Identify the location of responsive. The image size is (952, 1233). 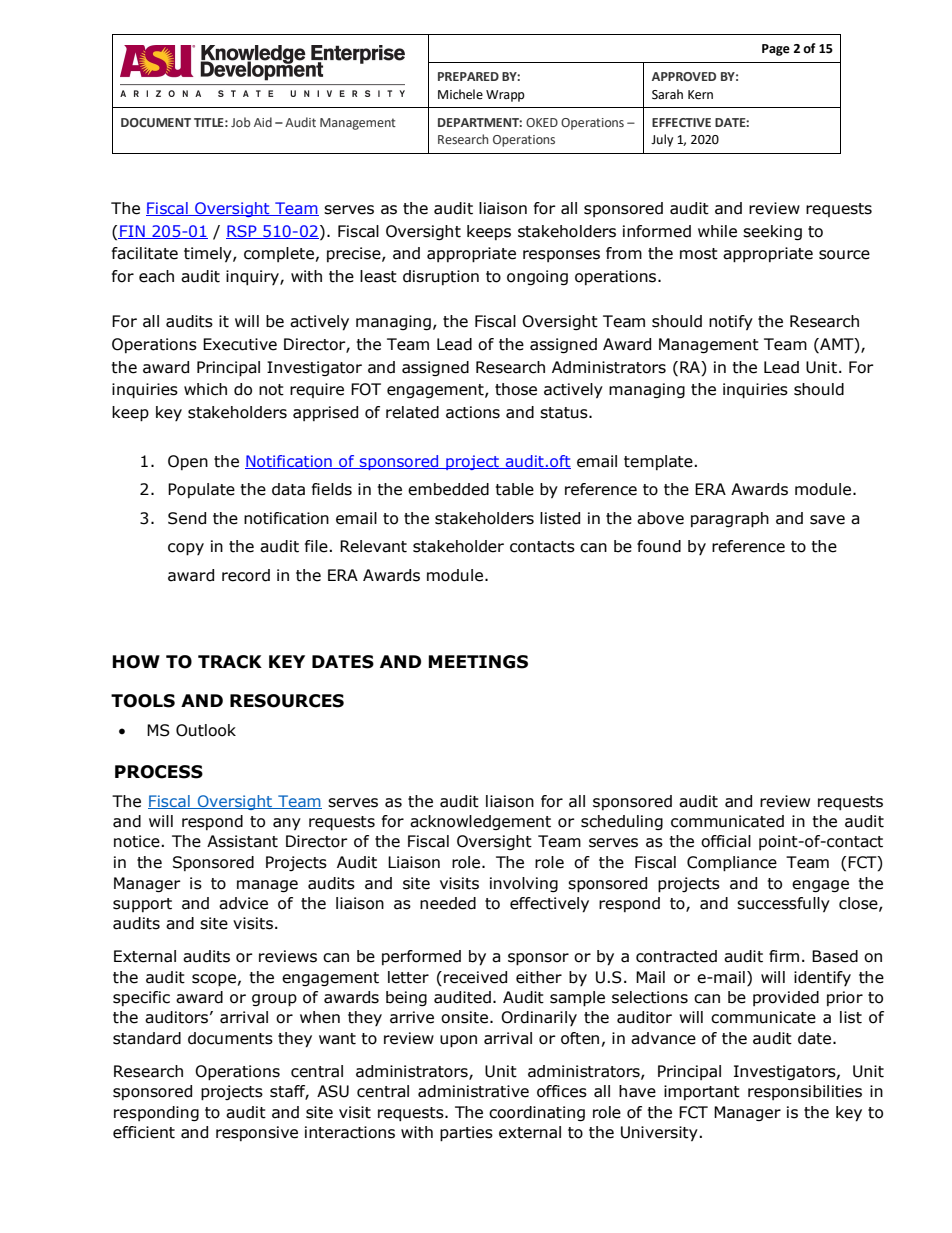
(257, 1133).
